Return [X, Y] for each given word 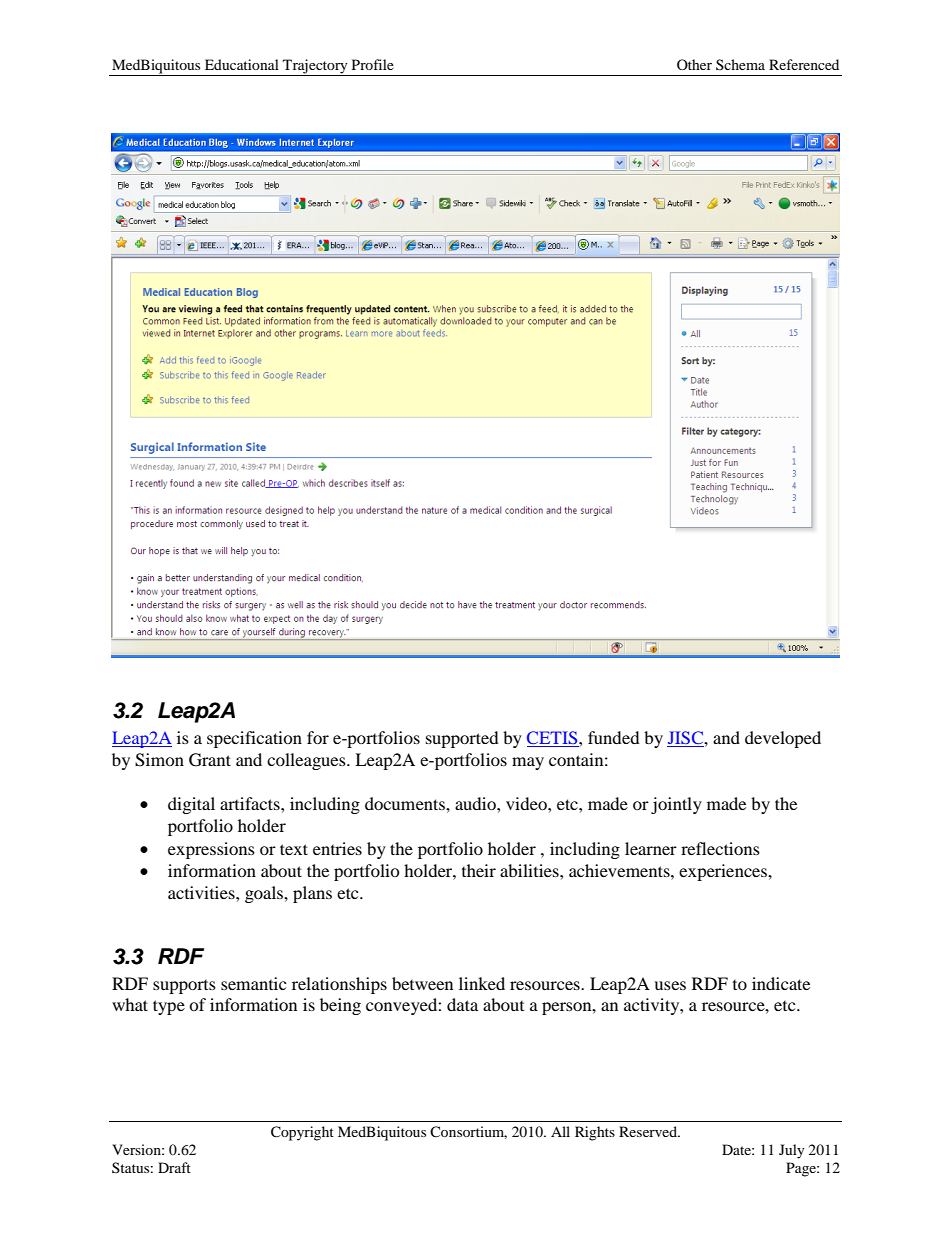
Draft [174, 1167]
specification [254, 739]
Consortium [468, 1132]
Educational [242, 64]
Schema [740, 64]
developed [783, 739]
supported [462, 739]
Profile [373, 64]
